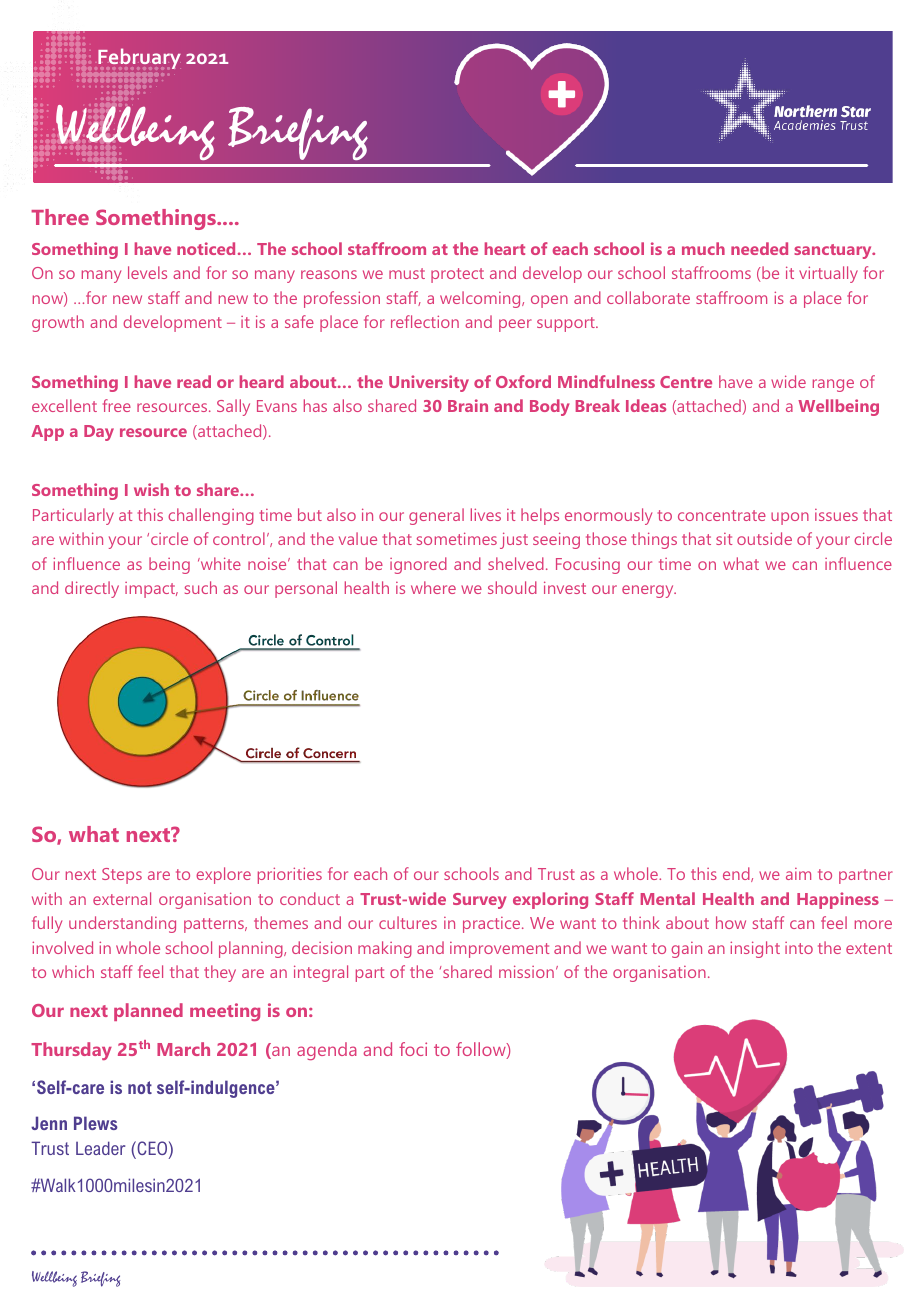 The height and width of the screenshot is (1308, 924). Describe the element at coordinates (100, 1148) in the screenshot. I see `Leader` at that location.
